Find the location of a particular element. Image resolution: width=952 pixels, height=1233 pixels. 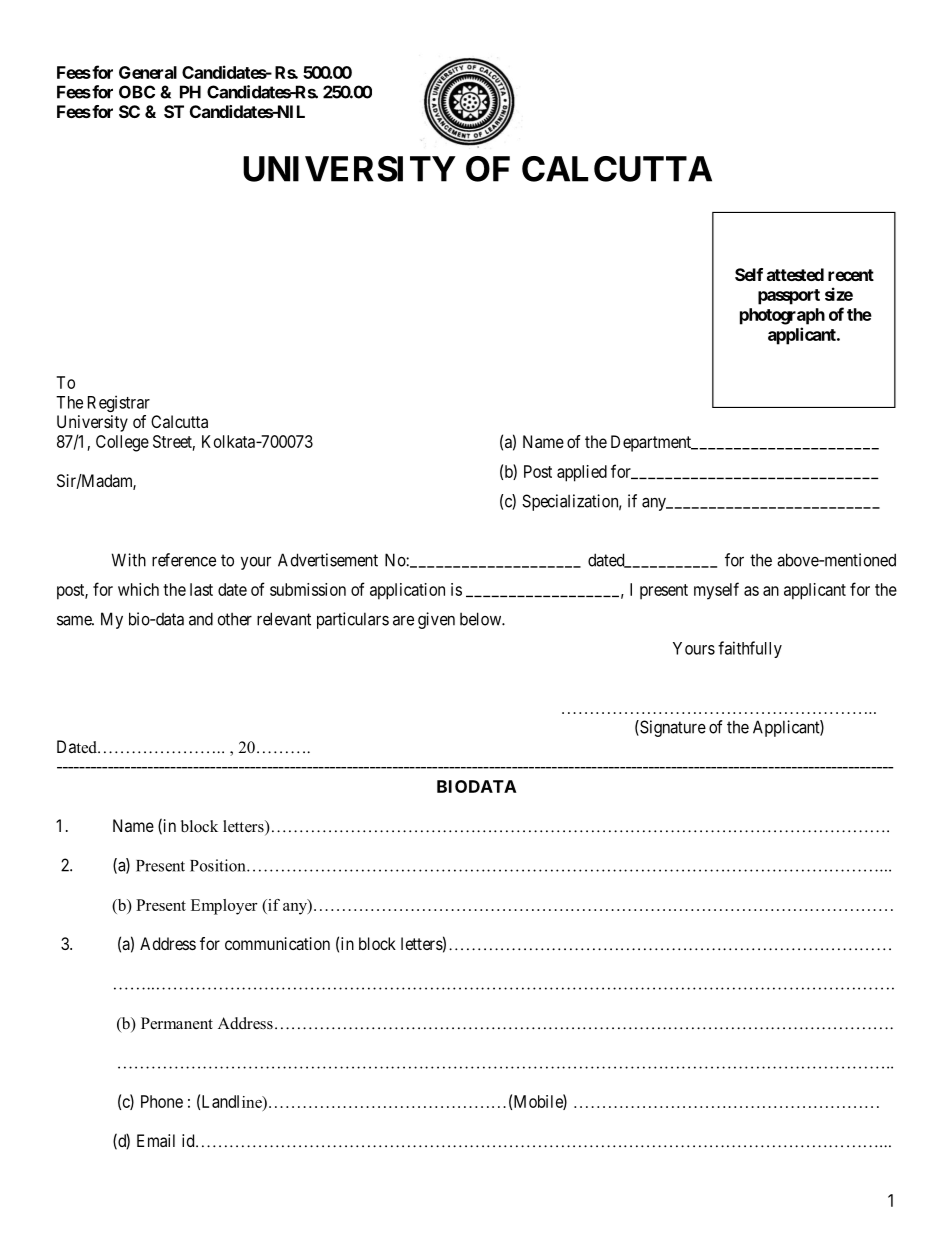

Phone is located at coordinates (162, 1101).
